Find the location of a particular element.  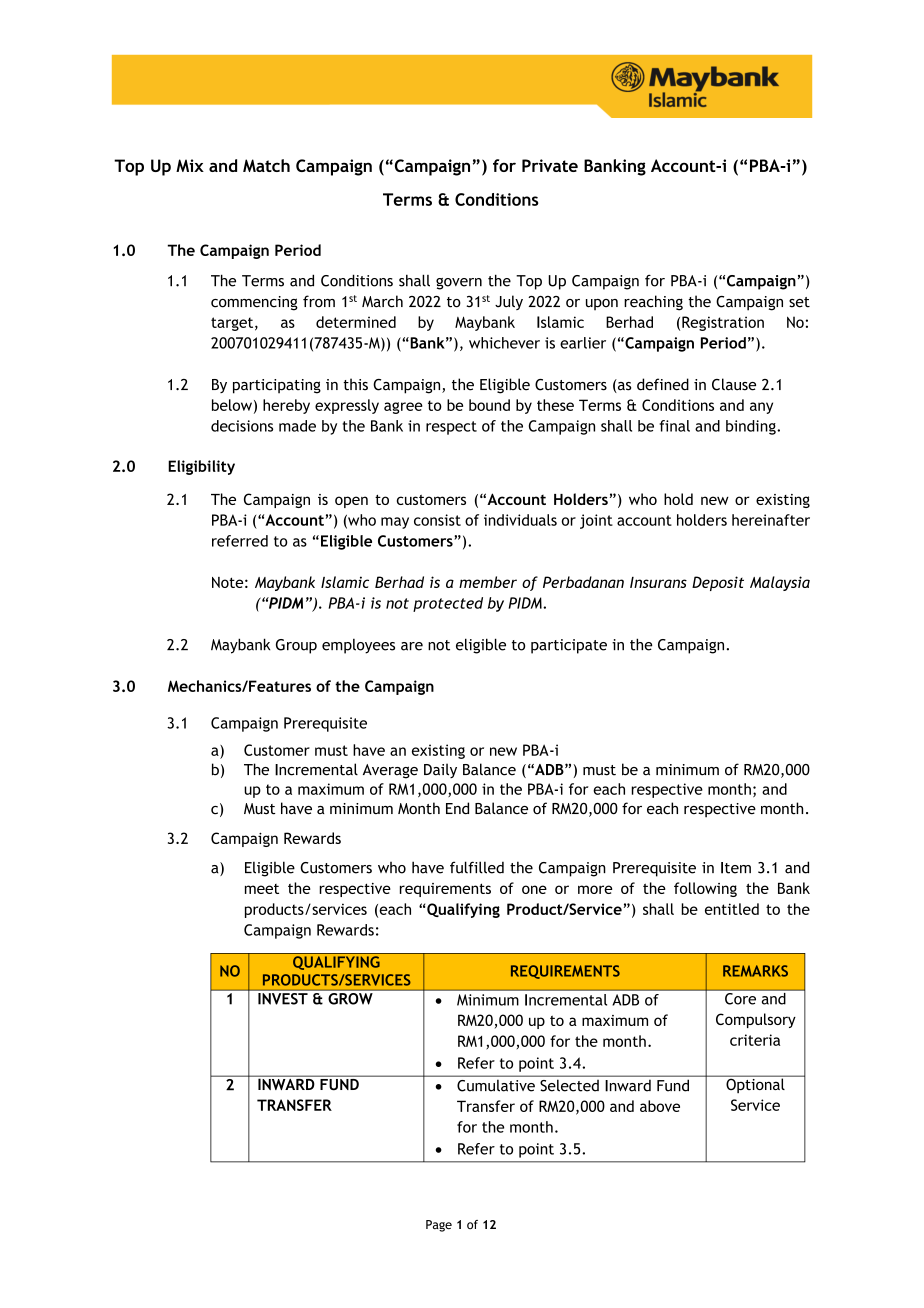

participate is located at coordinates (569, 646).
